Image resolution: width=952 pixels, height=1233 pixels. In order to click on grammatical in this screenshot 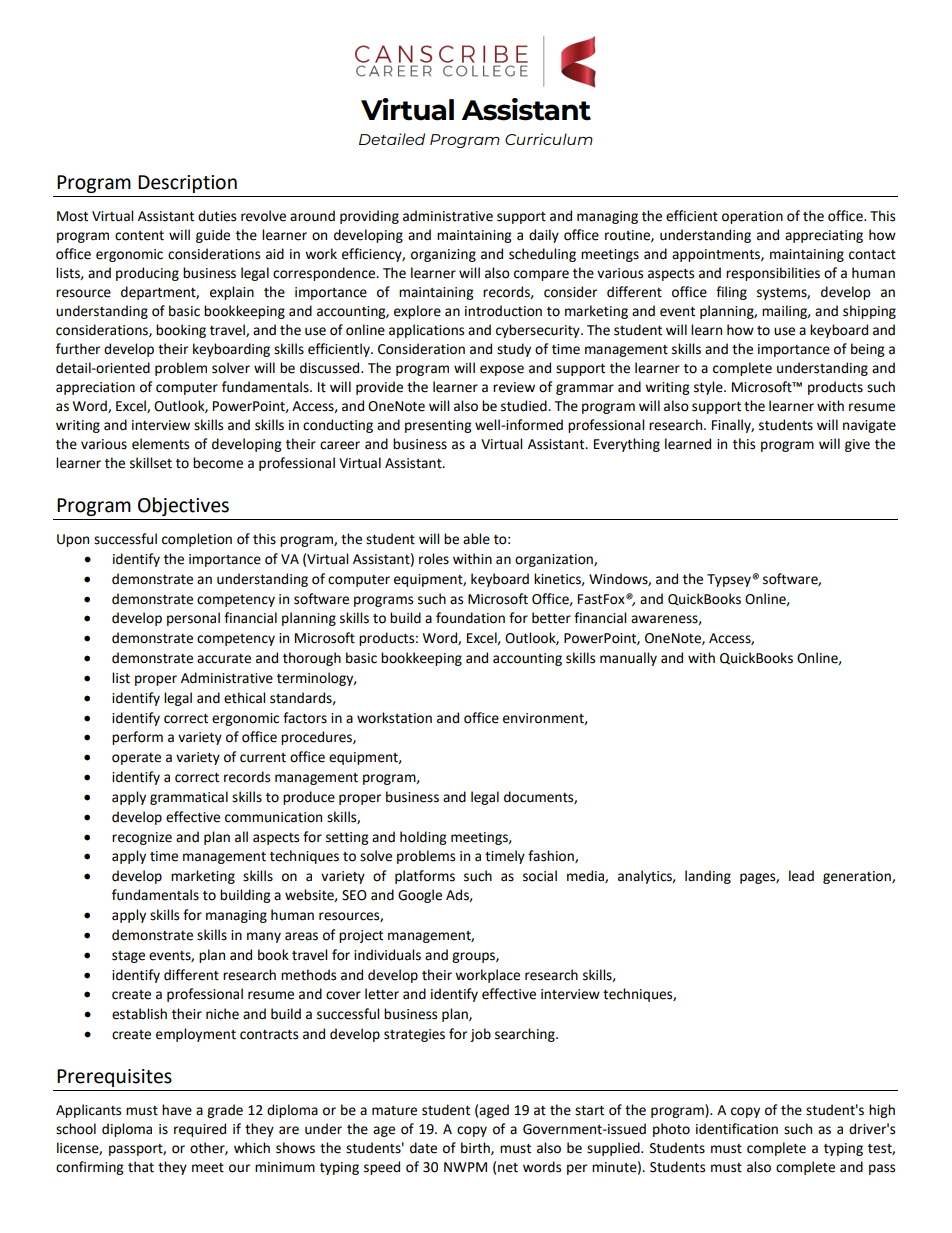, I will do `click(189, 798)`.
